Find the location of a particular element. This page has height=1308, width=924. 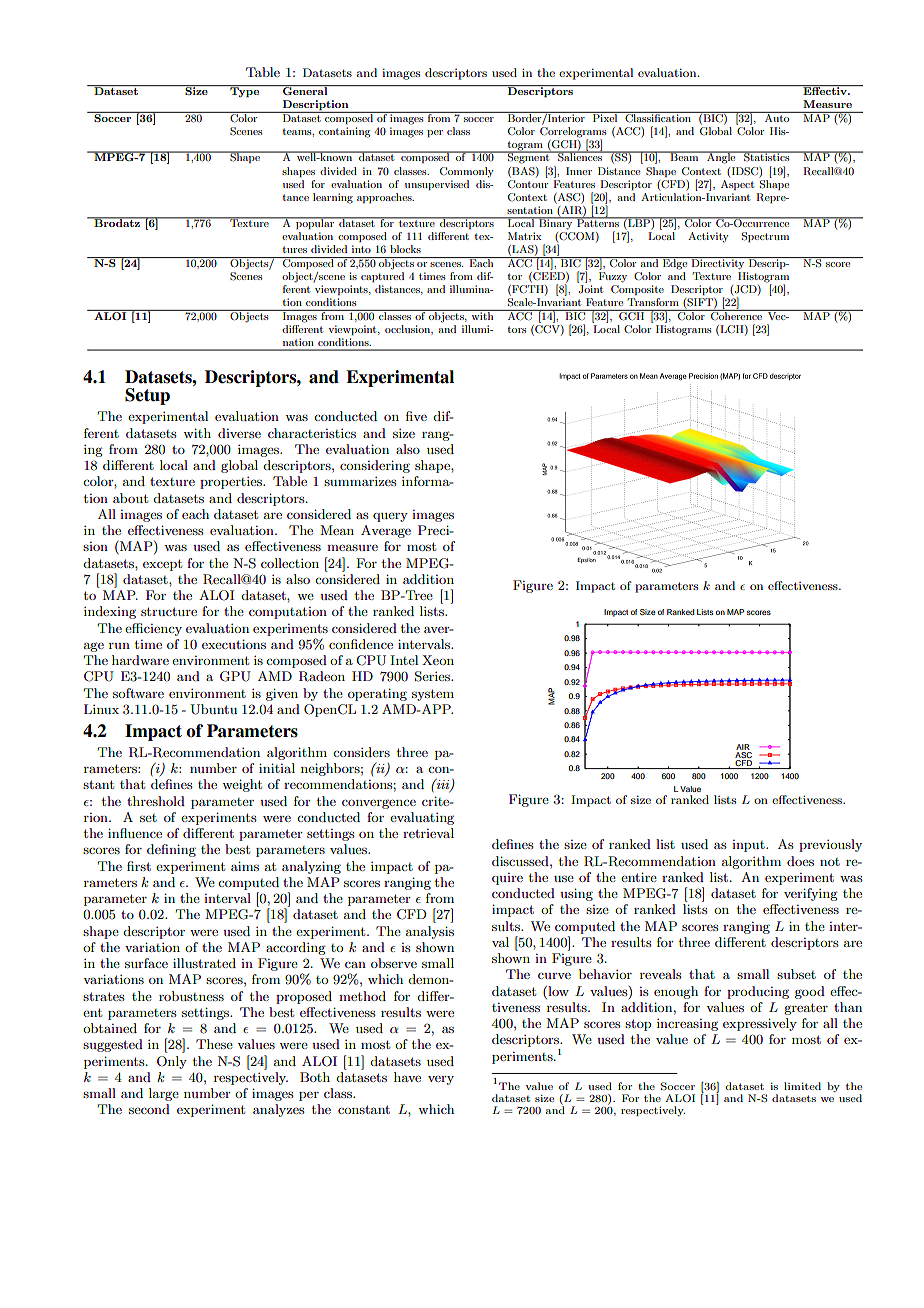

structure is located at coordinates (169, 611).
